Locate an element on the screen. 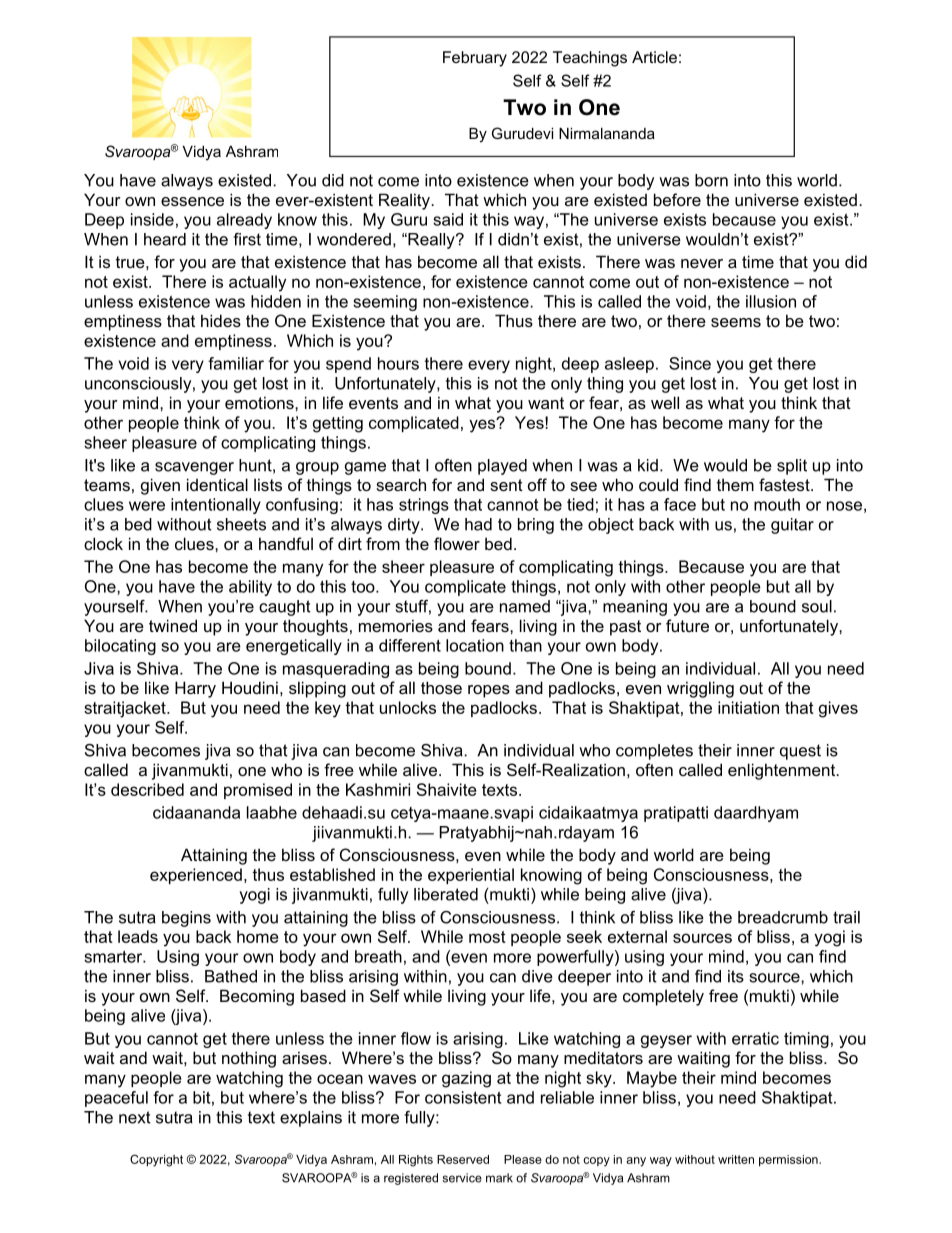 This screenshot has height=1233, width=952. soul is located at coordinates (817, 606).
